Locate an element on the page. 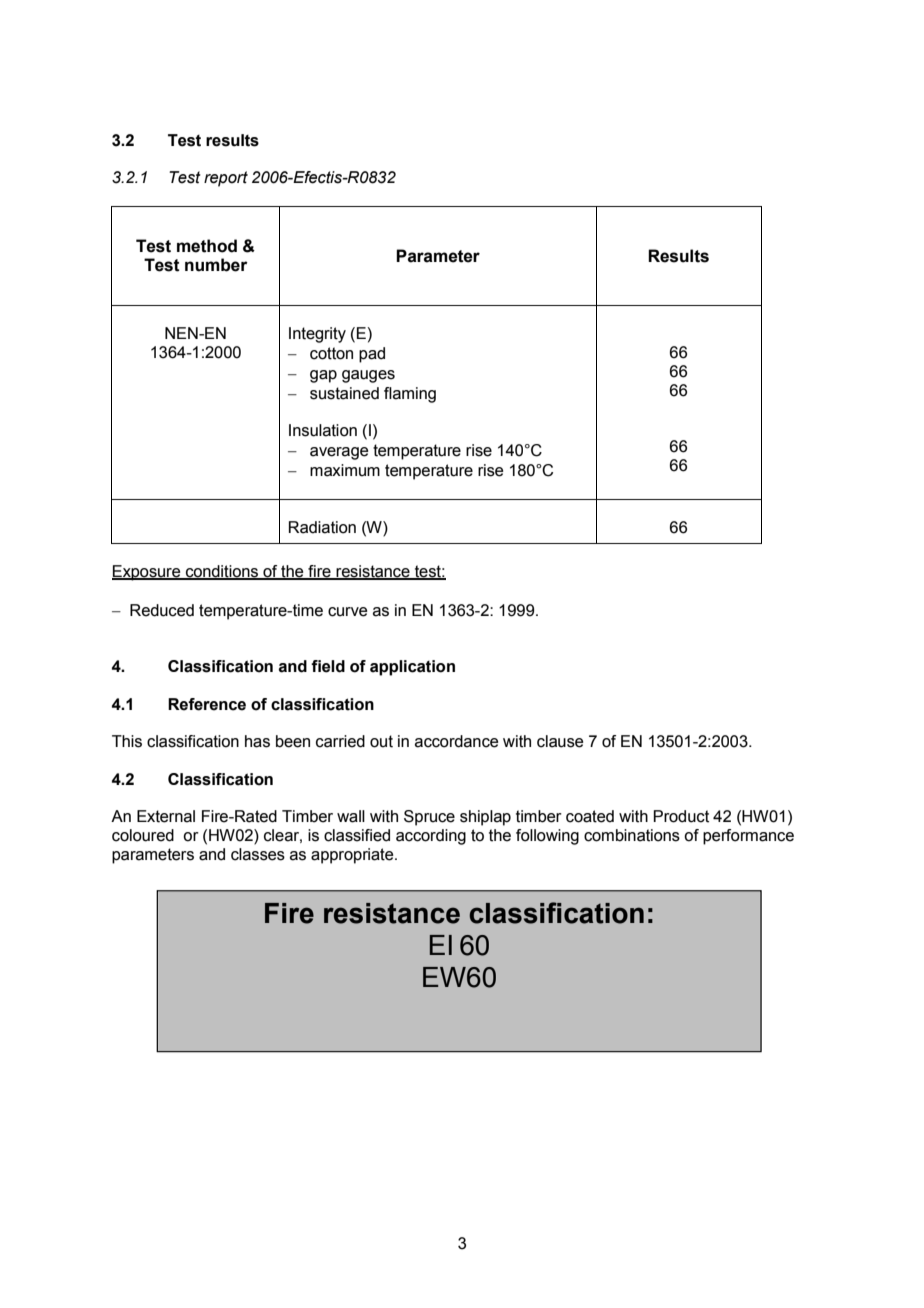 The image size is (924, 1308). application is located at coordinates (412, 668).
